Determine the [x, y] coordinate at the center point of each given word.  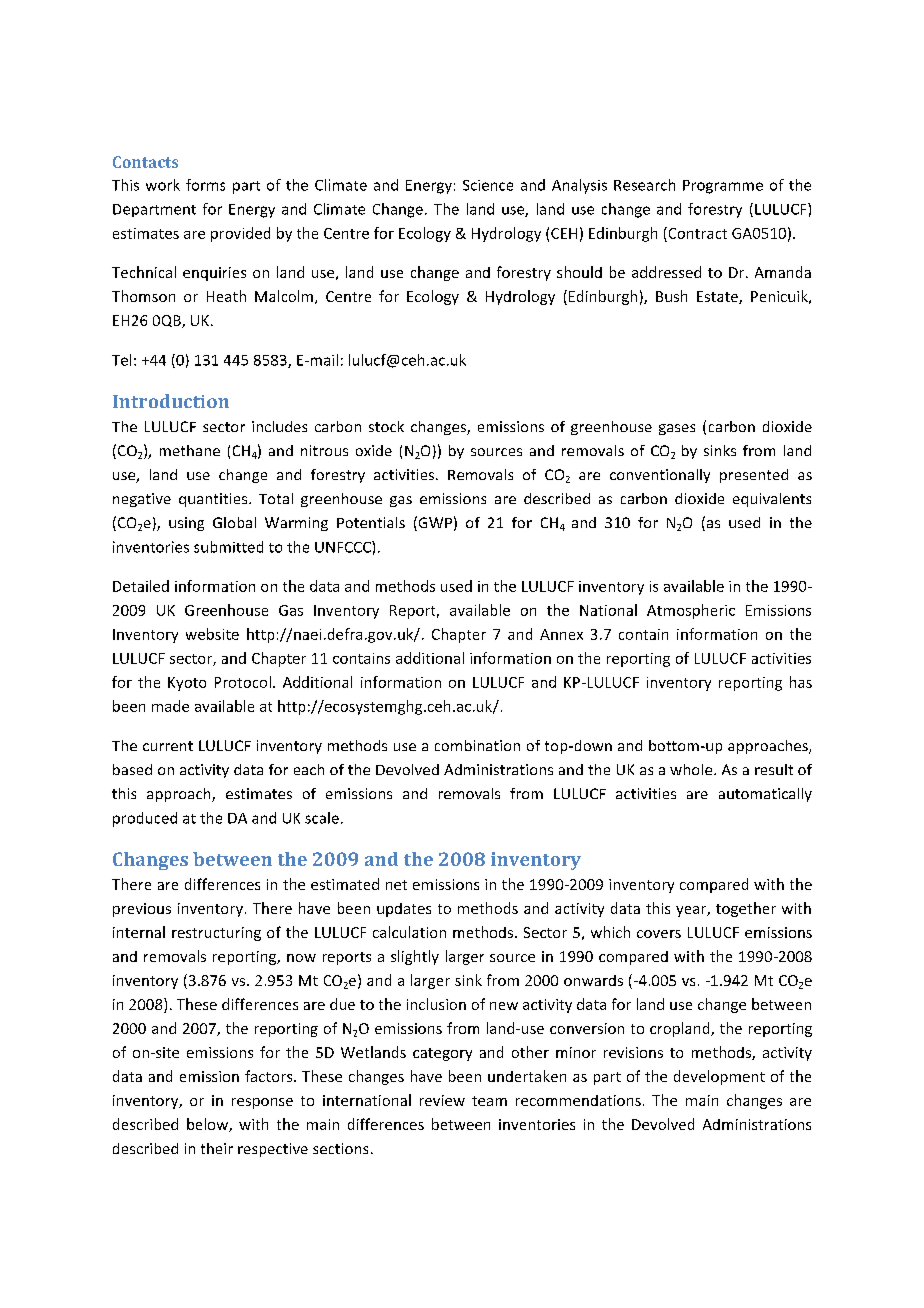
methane [190, 450]
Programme [723, 187]
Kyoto [187, 684]
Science [488, 185]
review [442, 1100]
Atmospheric [691, 611]
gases [677, 429]
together [746, 909]
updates [404, 910]
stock [386, 426]
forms [205, 185]
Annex [561, 634]
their [217, 1148]
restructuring [216, 934]
